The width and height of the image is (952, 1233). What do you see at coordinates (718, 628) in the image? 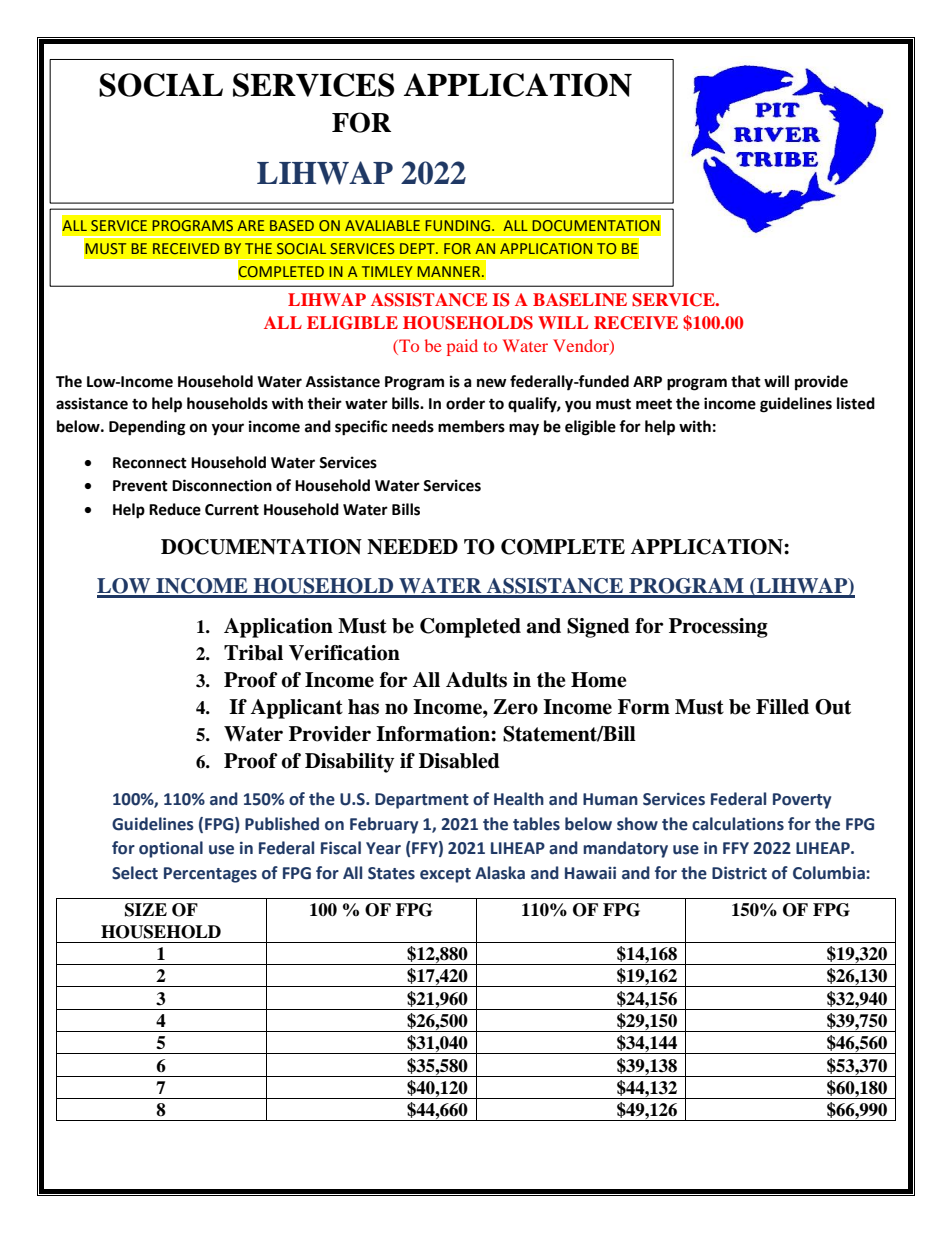
I see `Processing` at bounding box center [718, 628].
